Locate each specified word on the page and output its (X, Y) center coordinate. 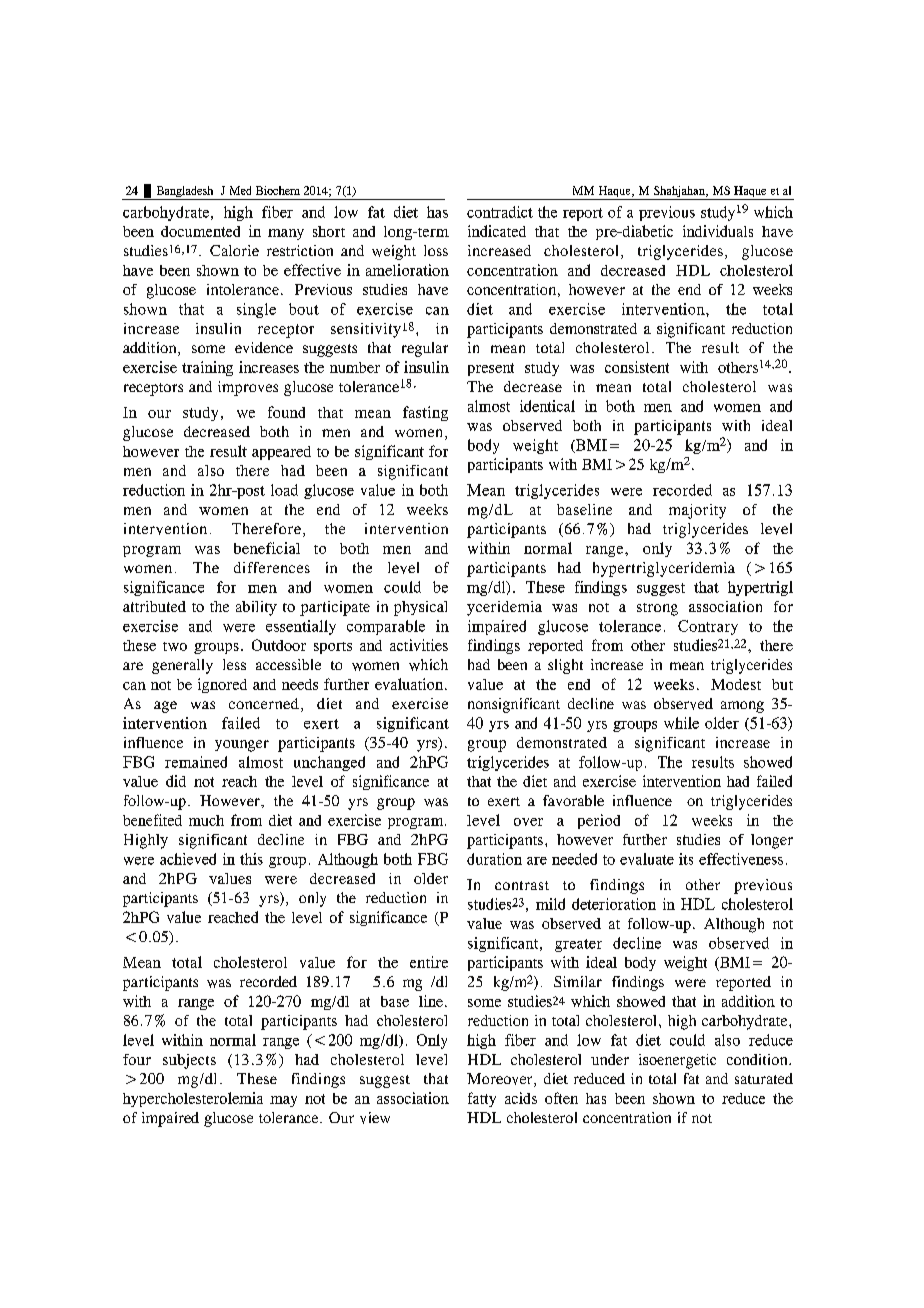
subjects (189, 1061)
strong (657, 609)
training (207, 368)
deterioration (614, 904)
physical (420, 608)
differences (272, 567)
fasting (425, 413)
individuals (718, 231)
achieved (188, 859)
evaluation (410, 684)
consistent (637, 367)
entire (429, 962)
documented (200, 231)
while (681, 723)
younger (242, 746)
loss (436, 250)
